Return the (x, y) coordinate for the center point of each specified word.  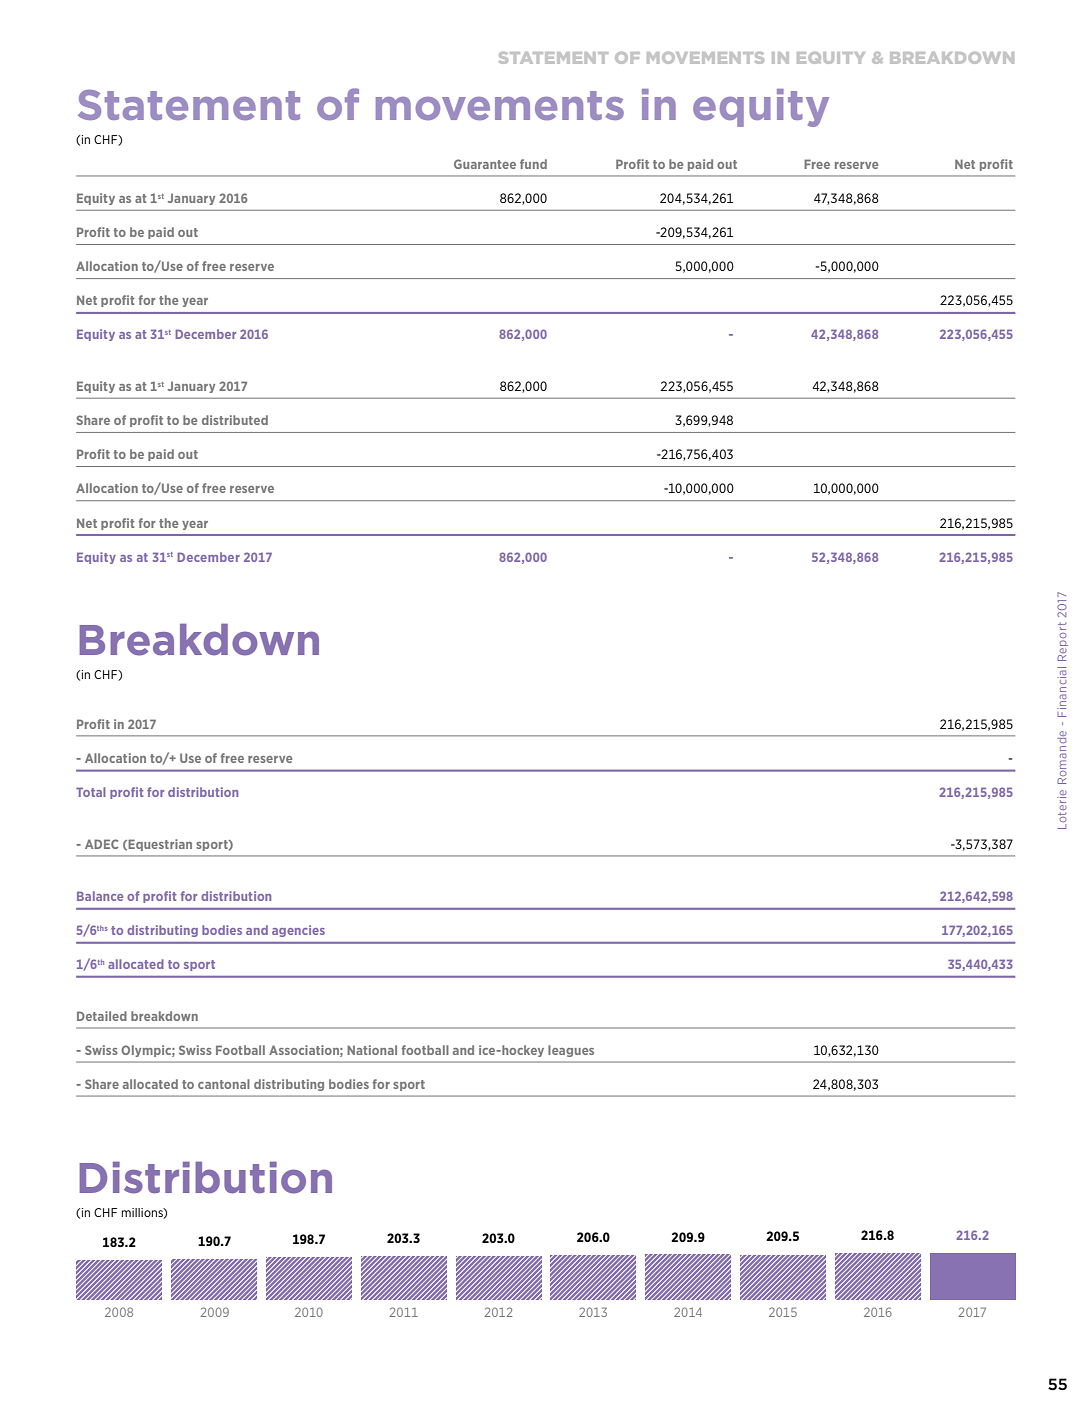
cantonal (224, 1084)
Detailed (102, 1016)
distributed (235, 420)
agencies (298, 931)
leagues (571, 1051)
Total (91, 792)
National (372, 1050)
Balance (100, 896)
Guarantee (485, 164)
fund (533, 164)
